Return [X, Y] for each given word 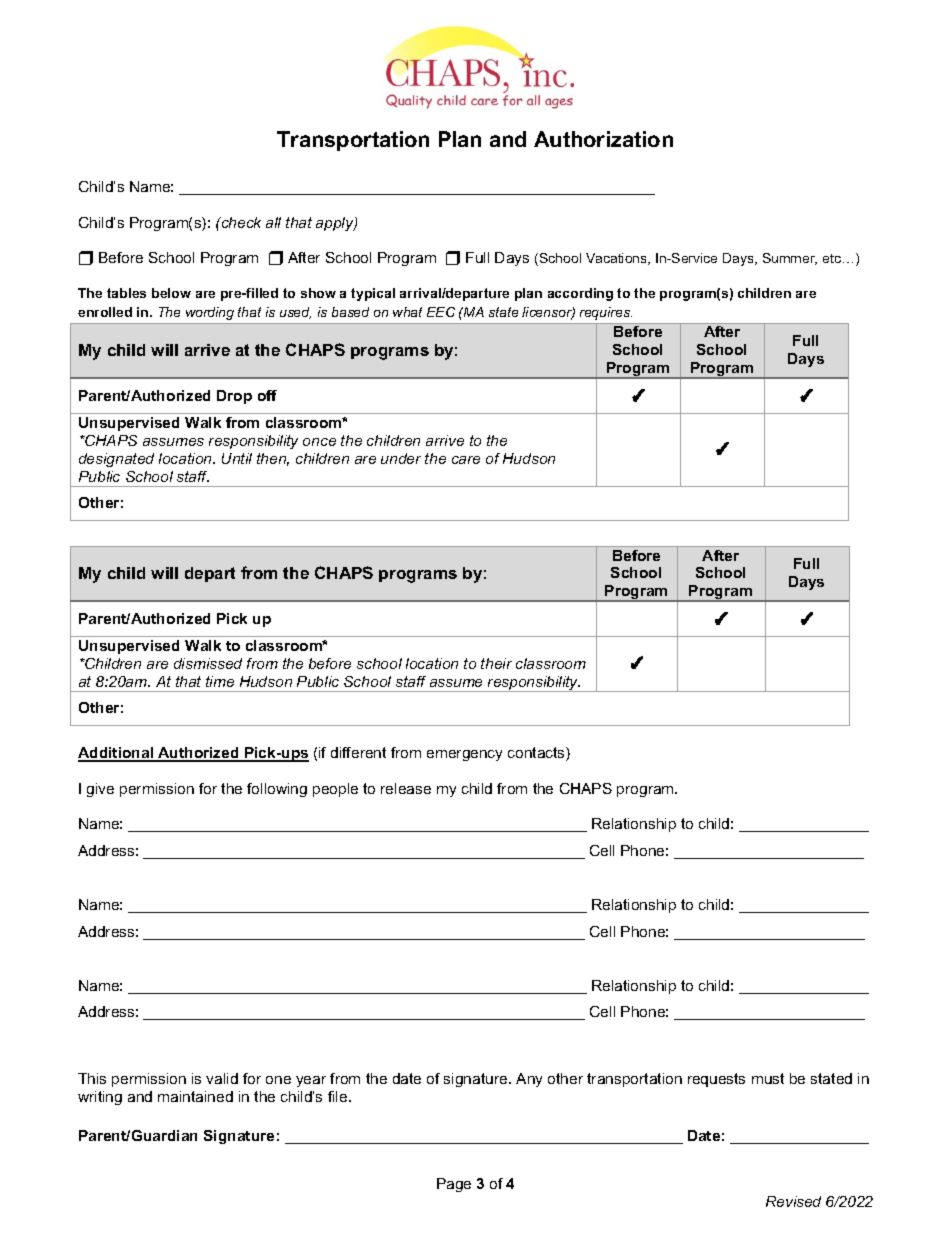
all [273, 222]
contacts [537, 754]
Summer [790, 259]
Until [237, 458]
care [466, 460]
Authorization [603, 139]
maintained [195, 1096]
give [100, 790]
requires [606, 313]
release [406, 788]
